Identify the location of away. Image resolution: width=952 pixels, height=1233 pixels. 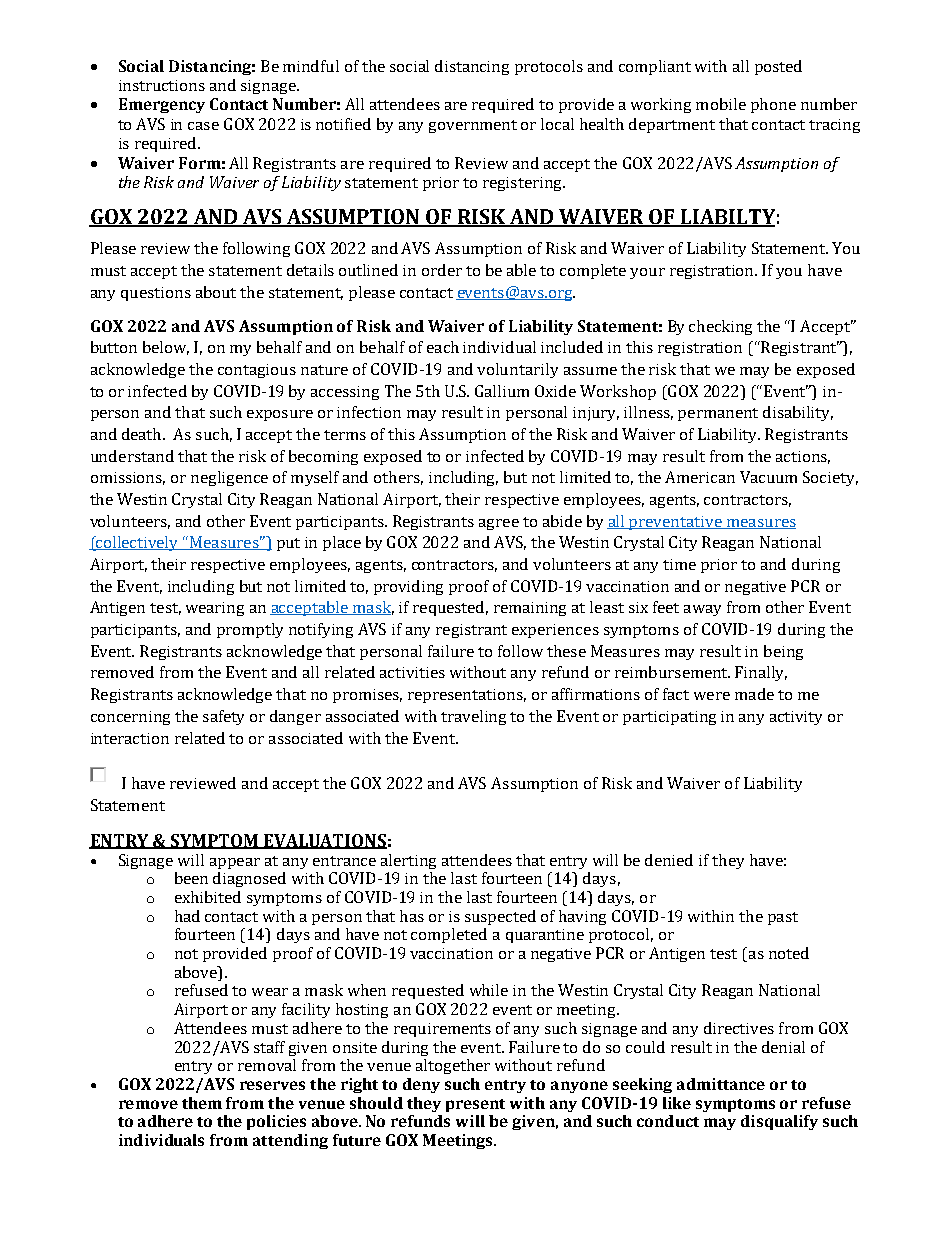
(702, 610).
